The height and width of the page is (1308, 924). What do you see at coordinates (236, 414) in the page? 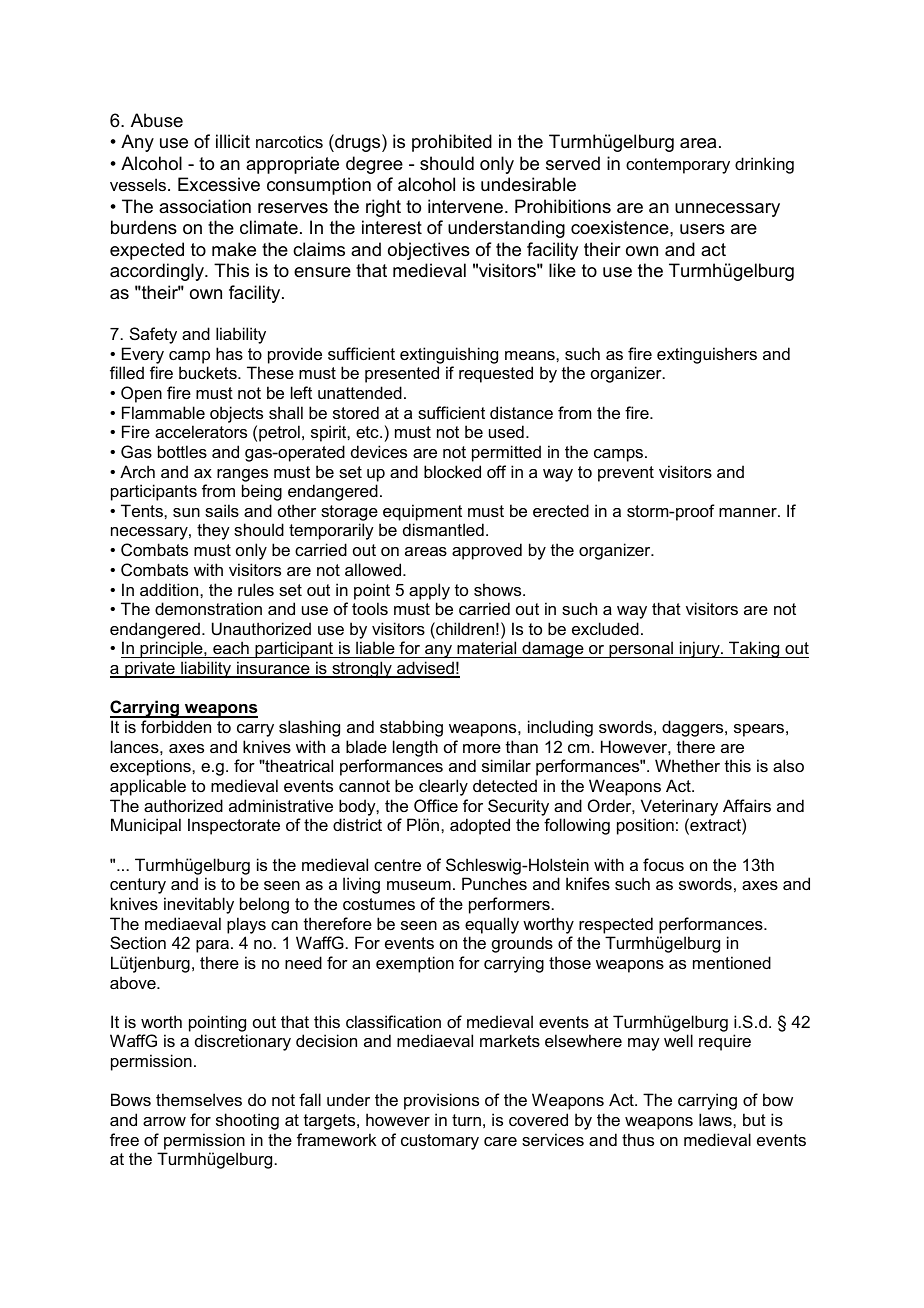
I see `objects` at bounding box center [236, 414].
